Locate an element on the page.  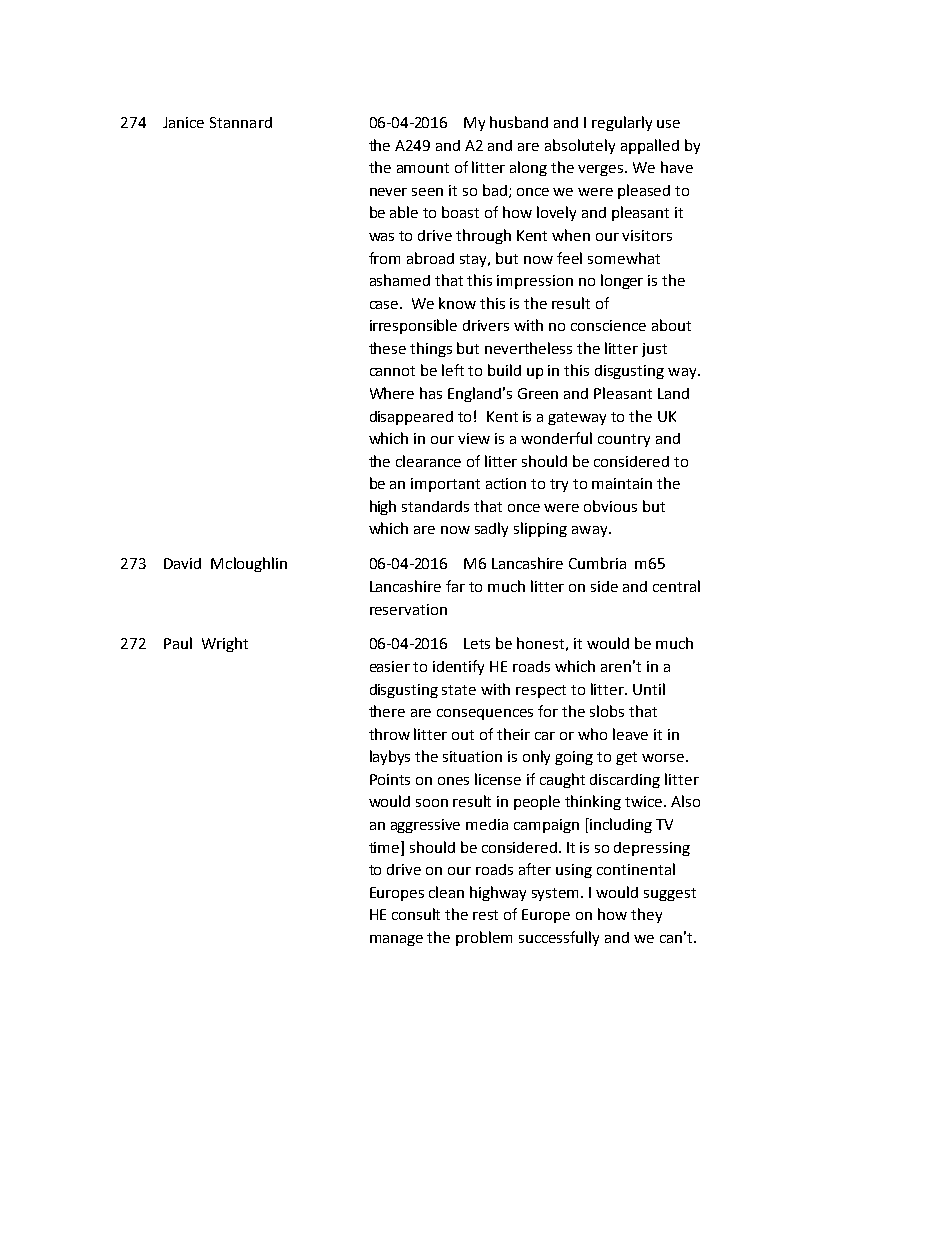
Stannard is located at coordinates (241, 122).
